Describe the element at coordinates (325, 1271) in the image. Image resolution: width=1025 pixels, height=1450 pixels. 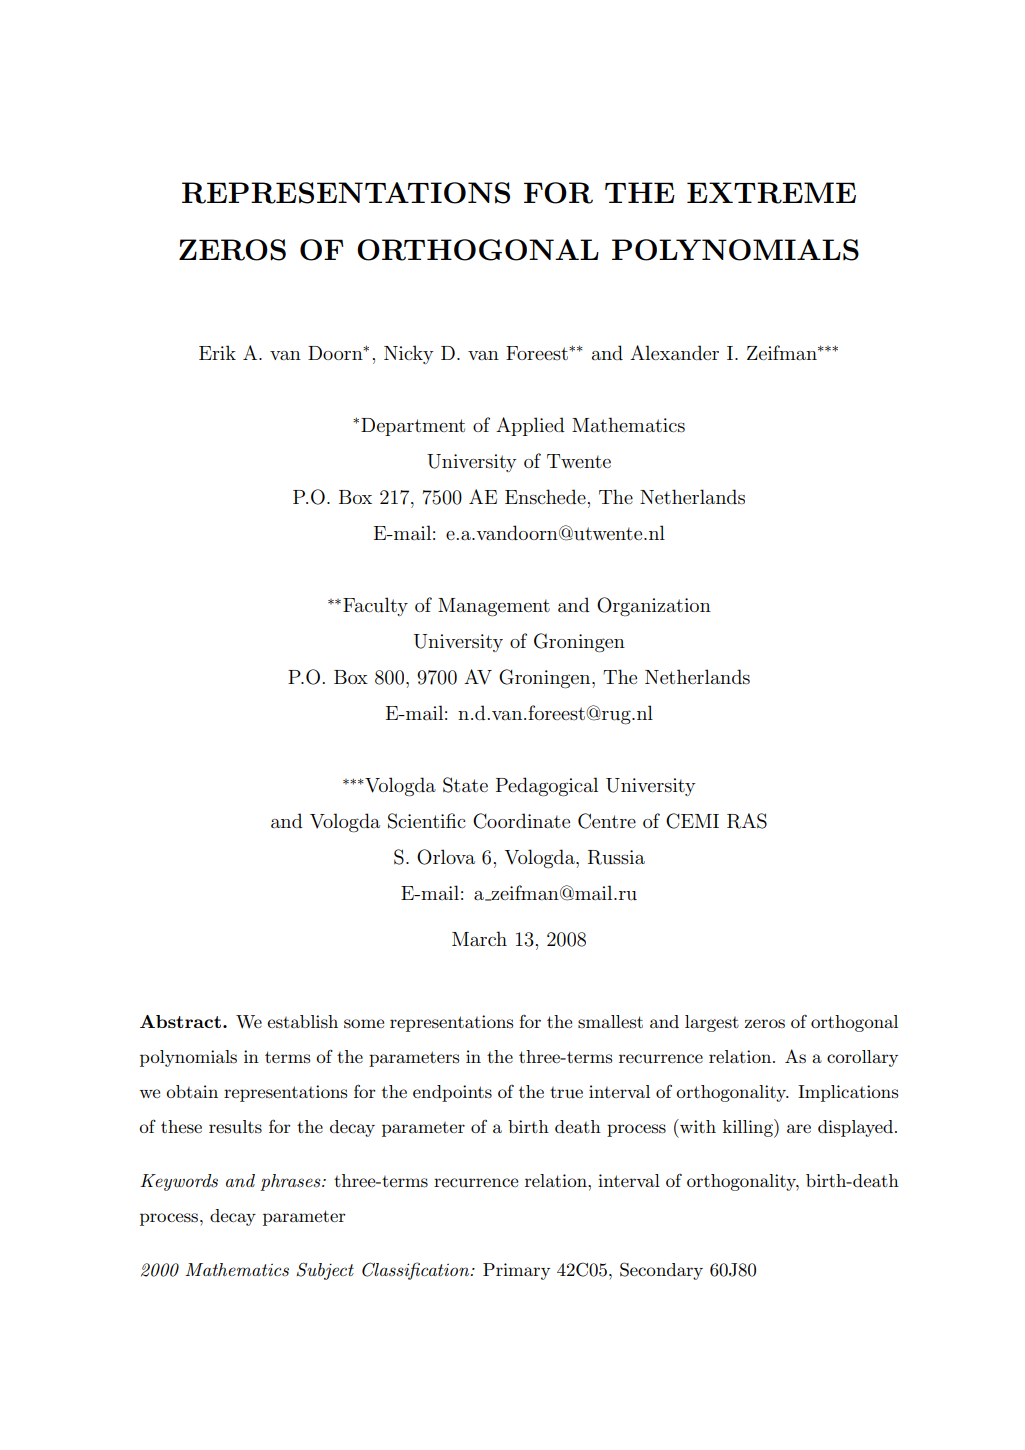
I see `Subject` at that location.
